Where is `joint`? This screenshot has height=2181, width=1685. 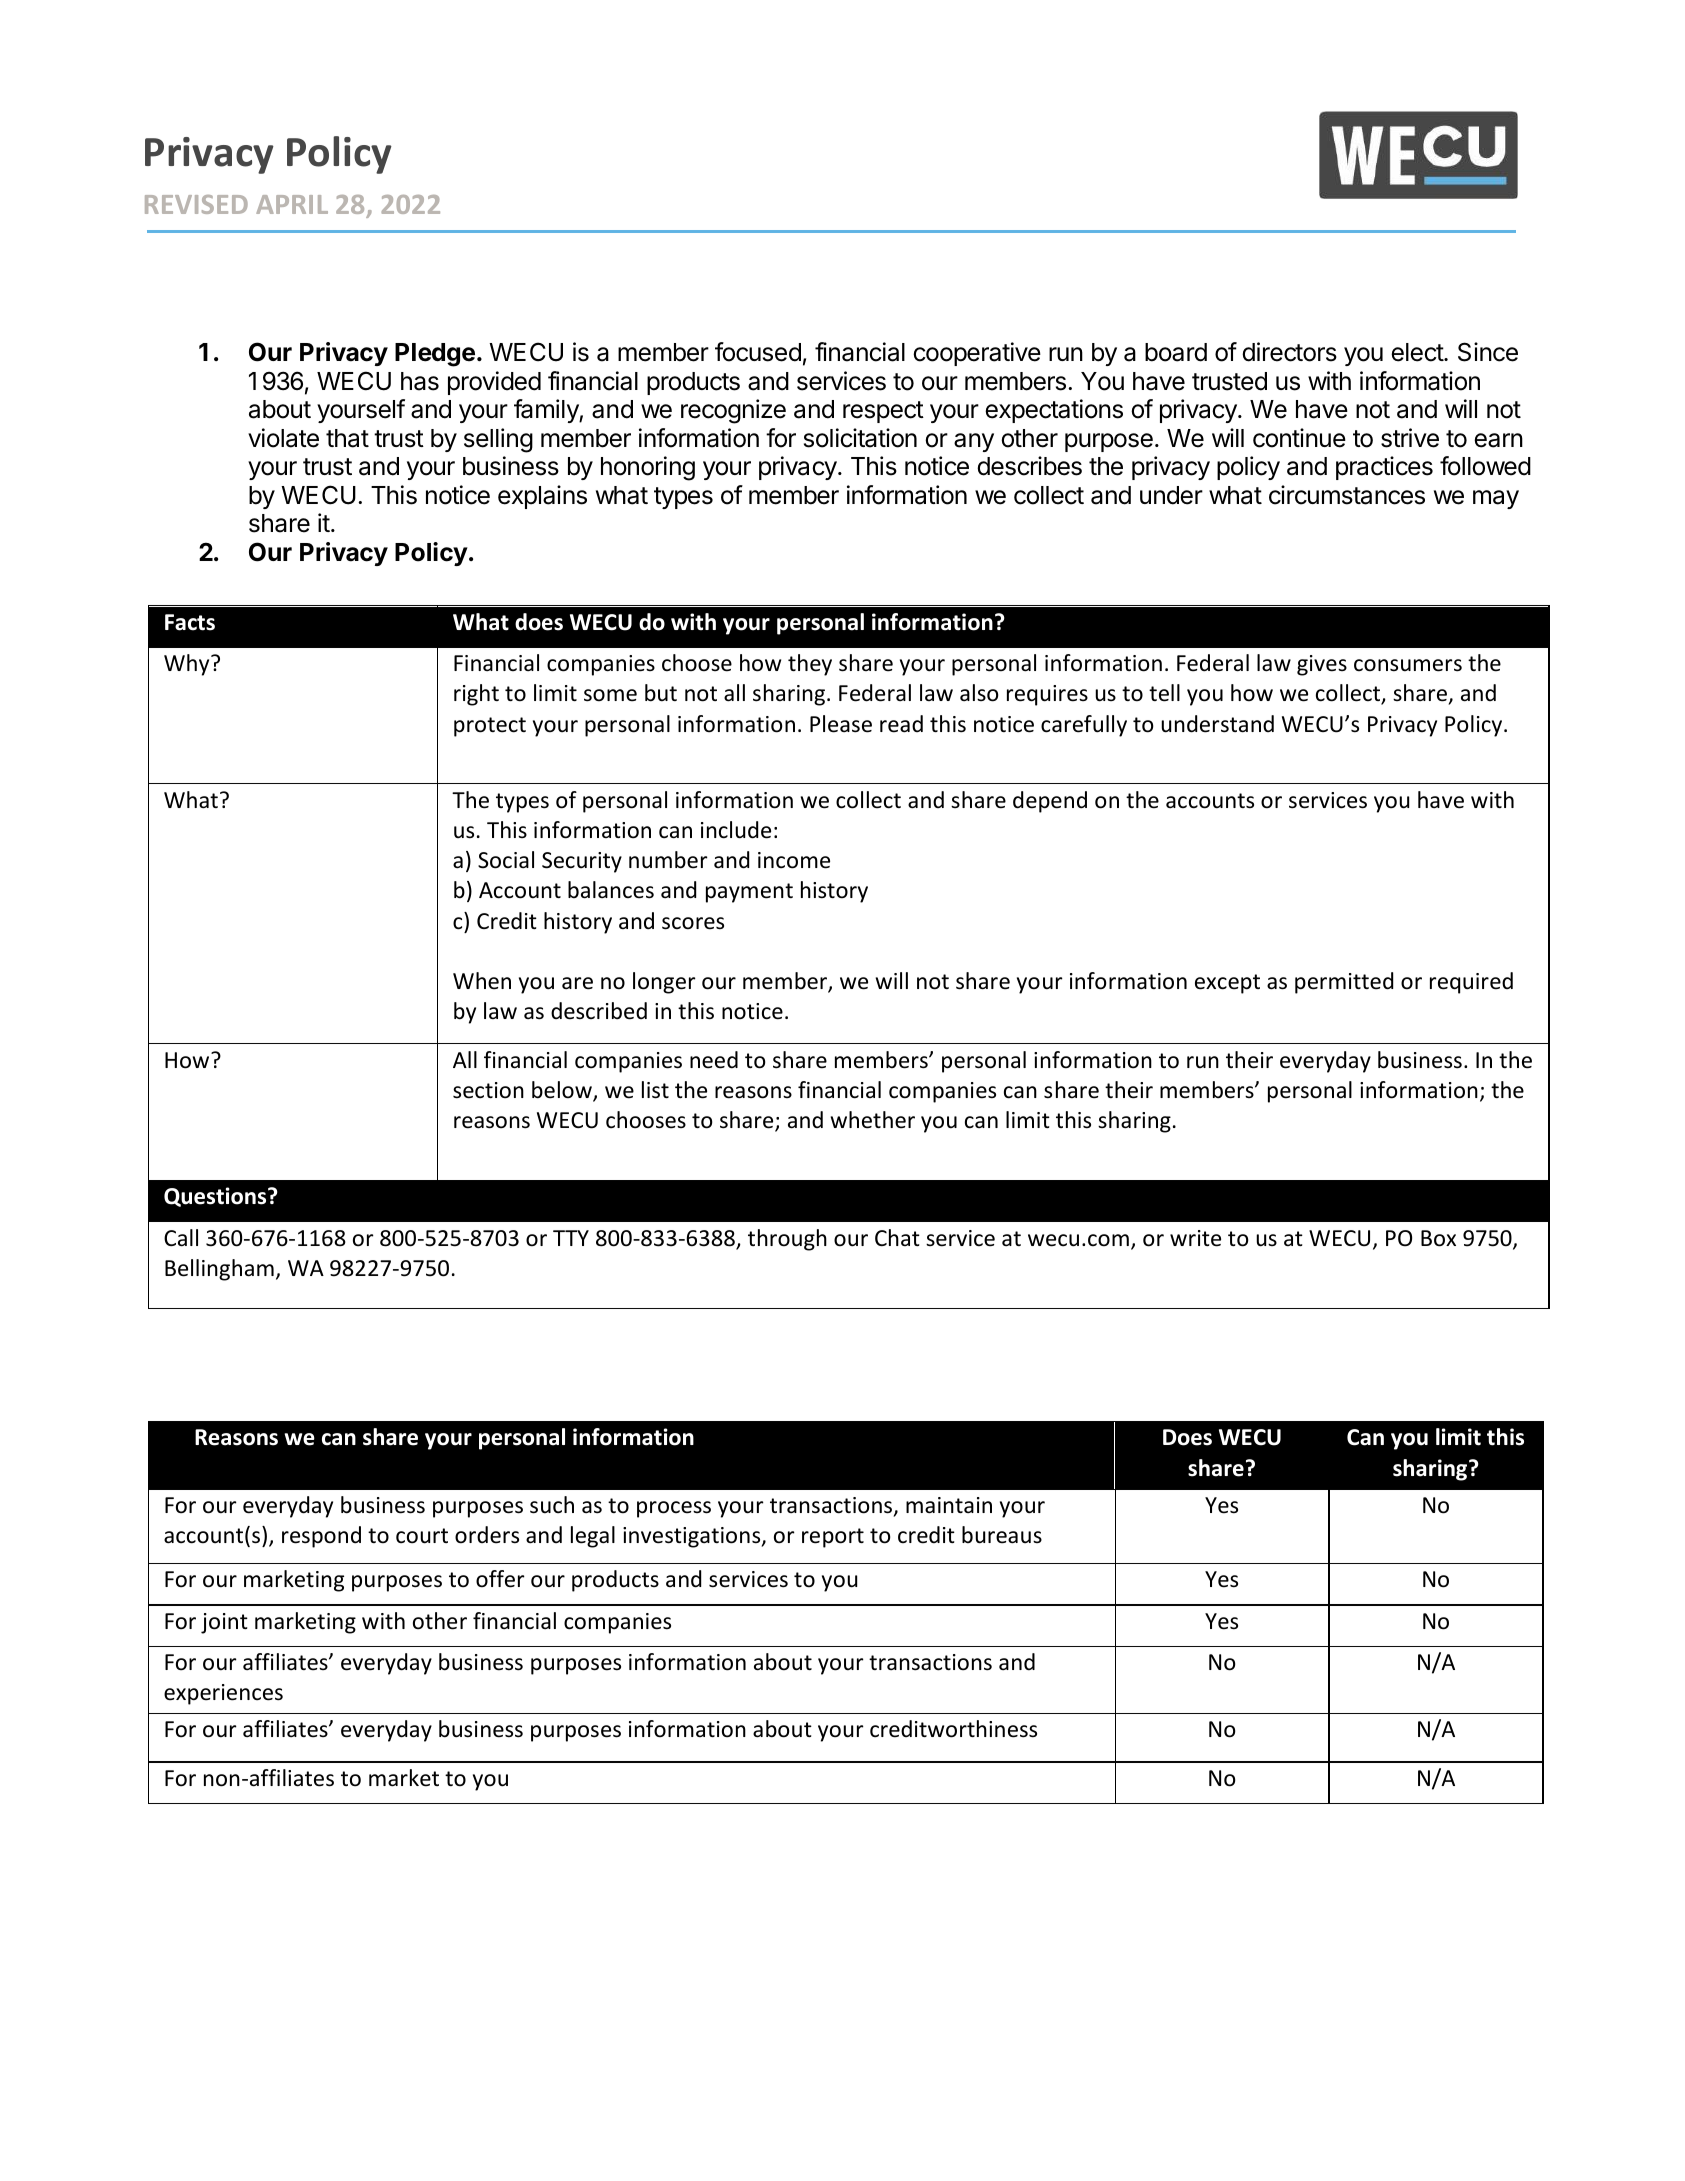 joint is located at coordinates (224, 1623).
